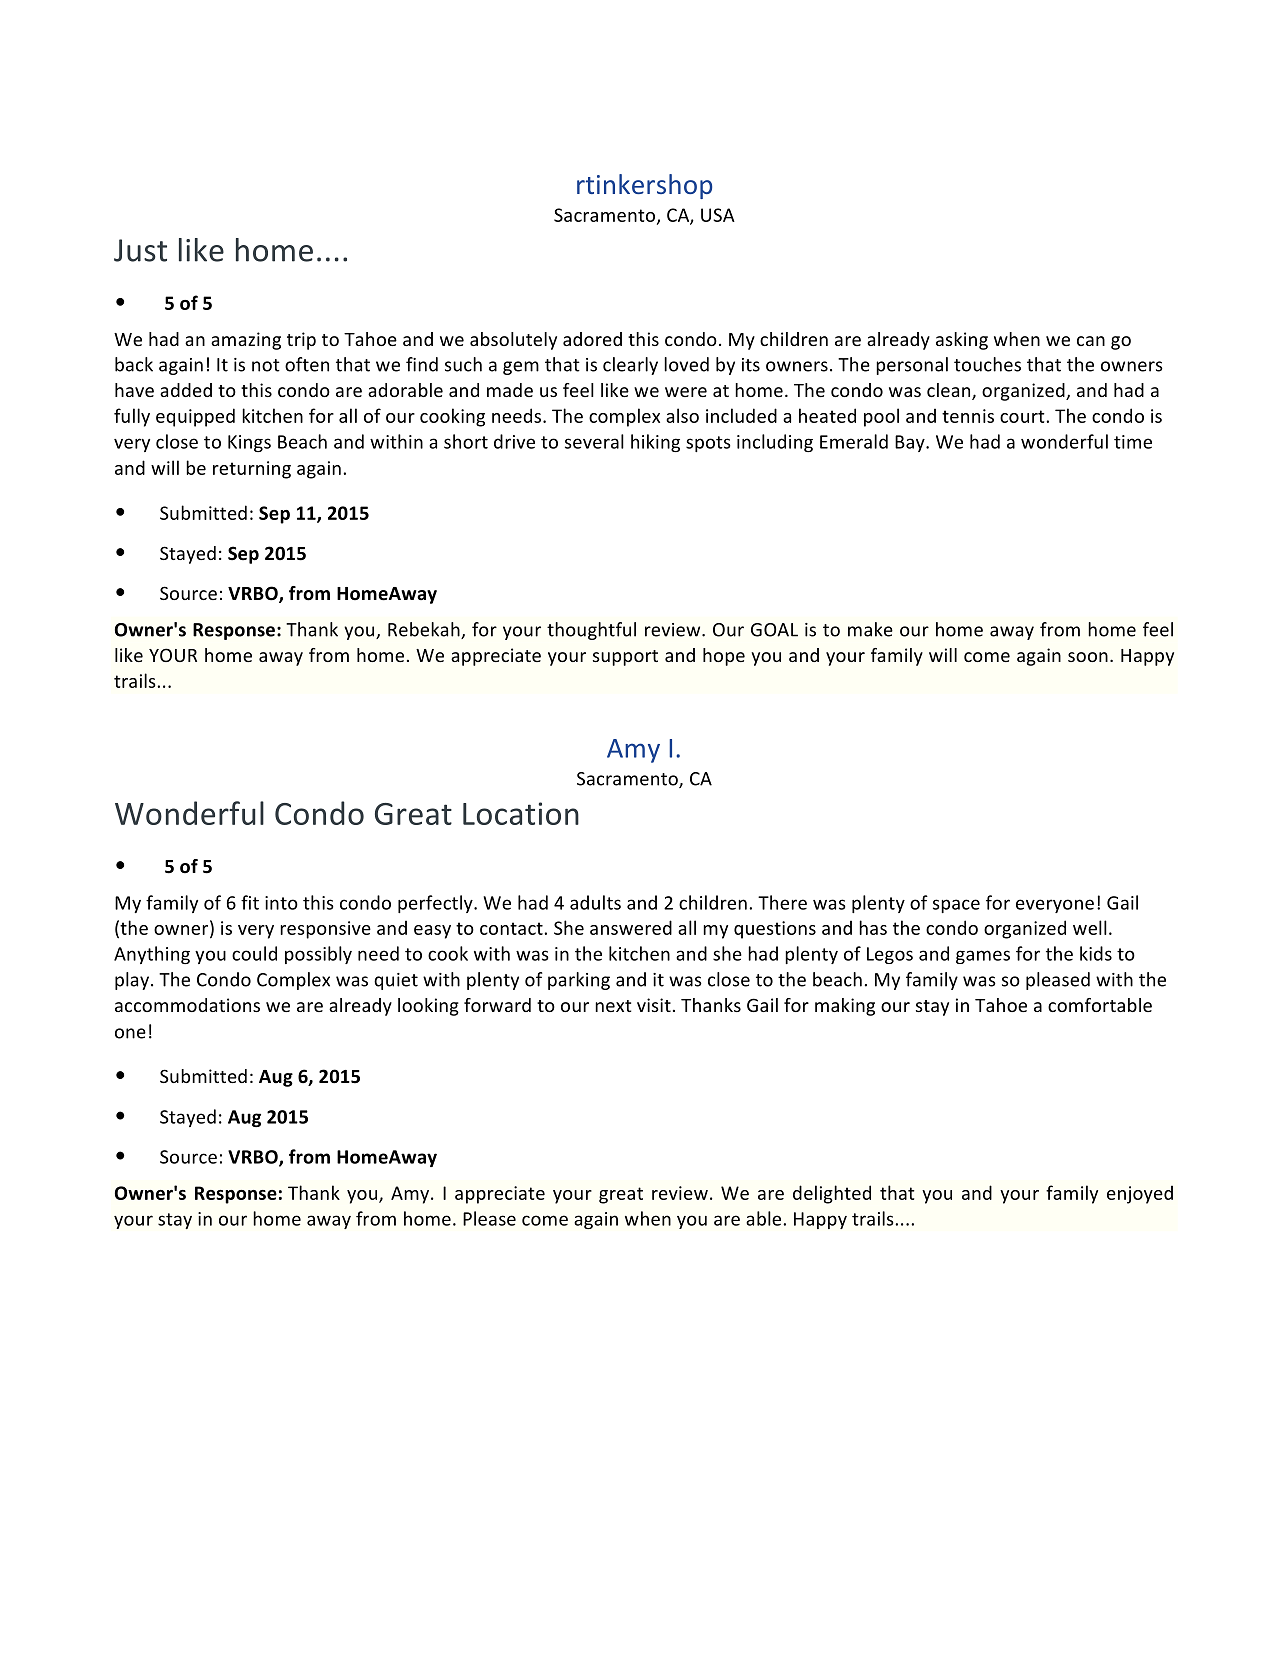  What do you see at coordinates (591, 631) in the image?
I see `thoughtful` at bounding box center [591, 631].
